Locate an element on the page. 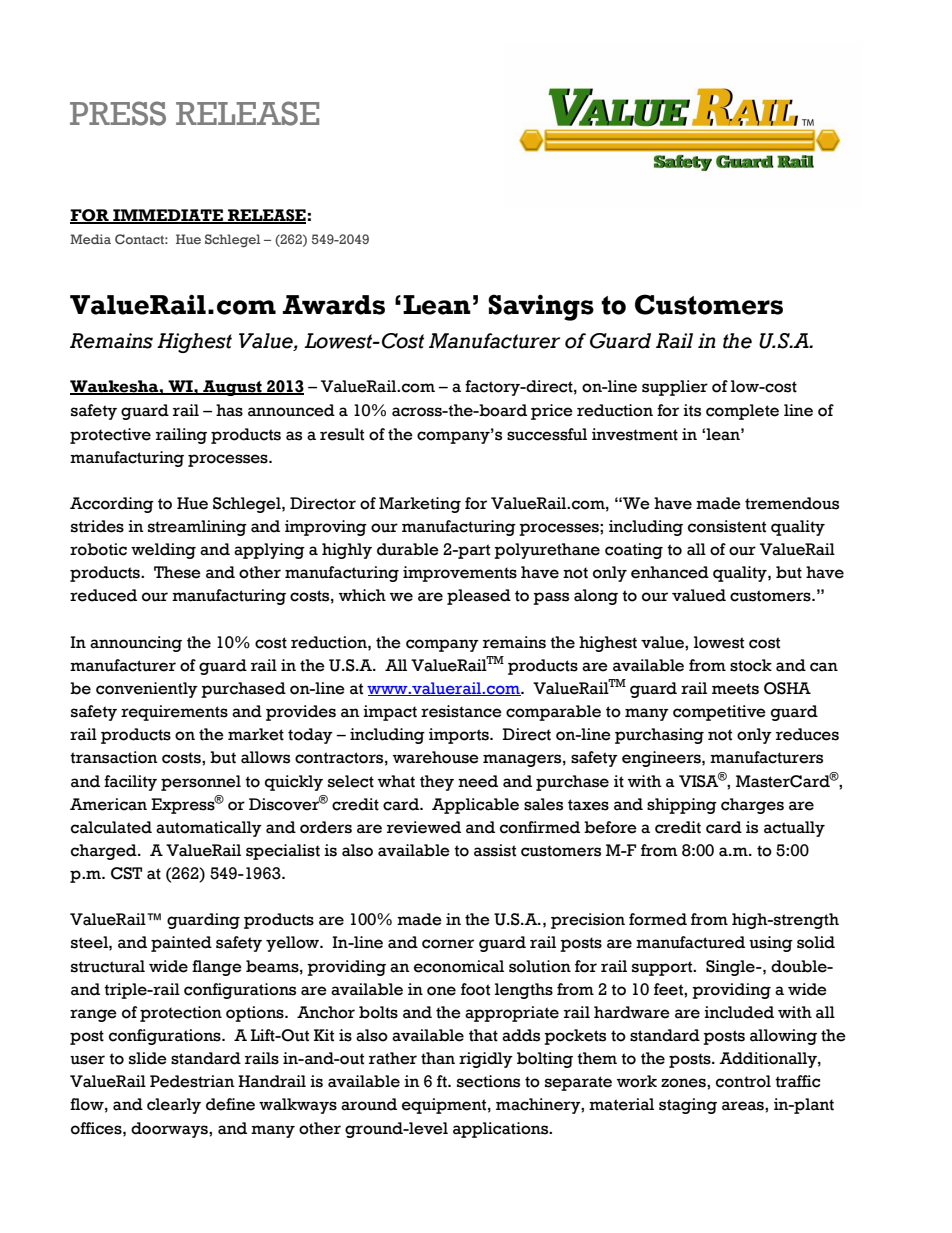 The image size is (952, 1233). pleased is located at coordinates (479, 597).
